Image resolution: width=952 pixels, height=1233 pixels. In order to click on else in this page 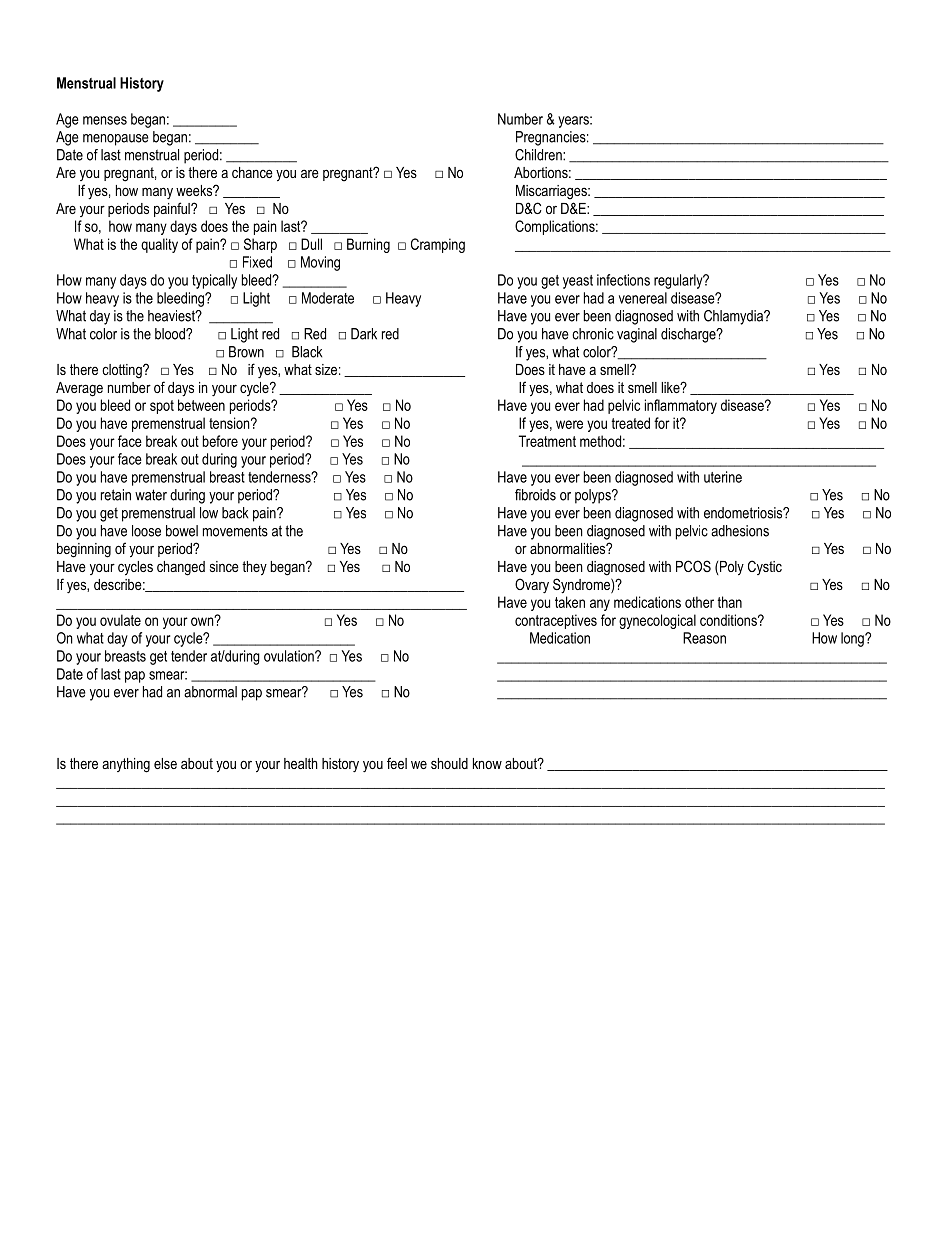, I will do `click(165, 763)`.
